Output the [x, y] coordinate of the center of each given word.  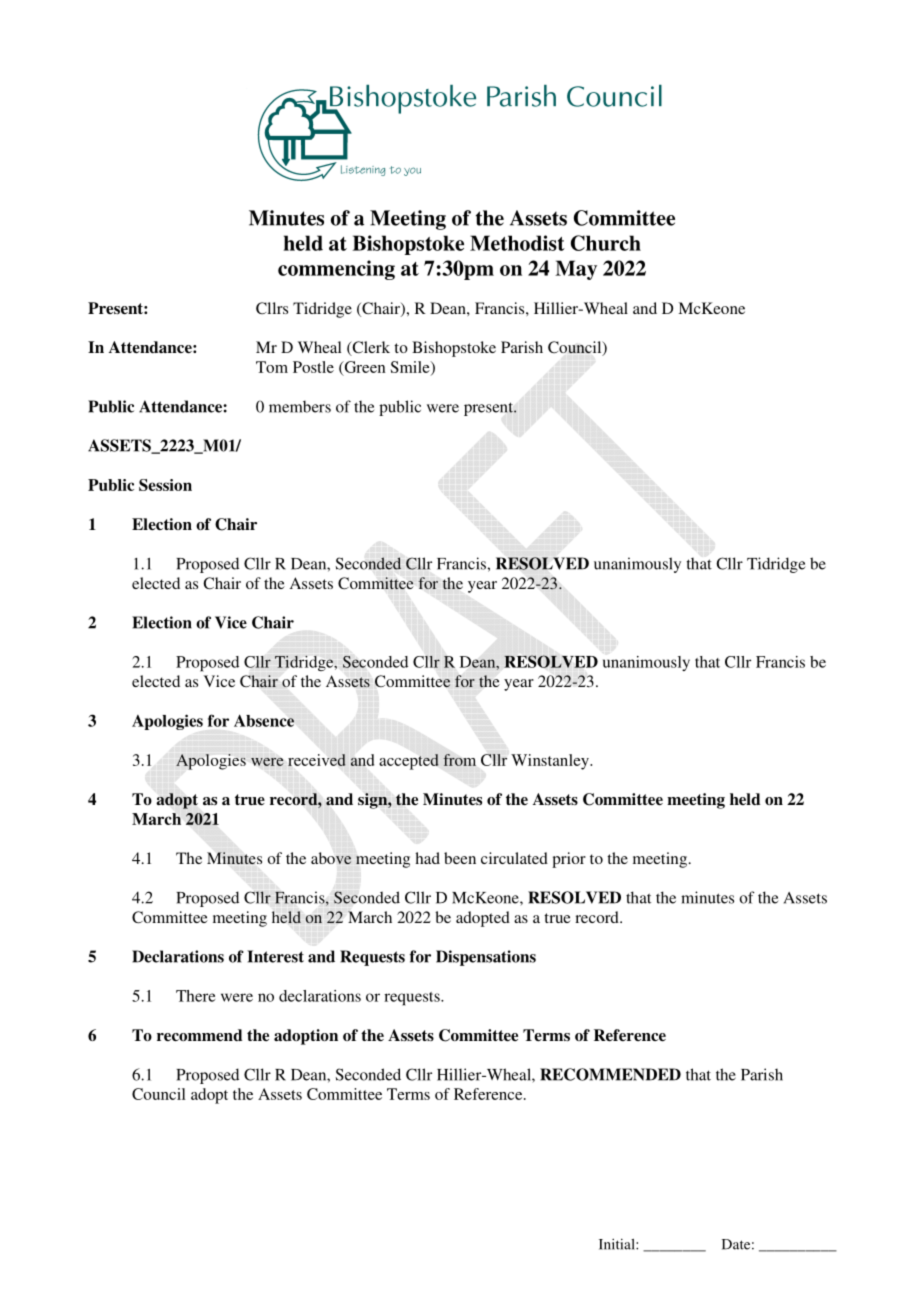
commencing [336, 270]
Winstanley [551, 762]
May [576, 270]
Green [364, 368]
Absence [264, 720]
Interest [275, 956]
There [195, 996]
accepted [409, 762]
